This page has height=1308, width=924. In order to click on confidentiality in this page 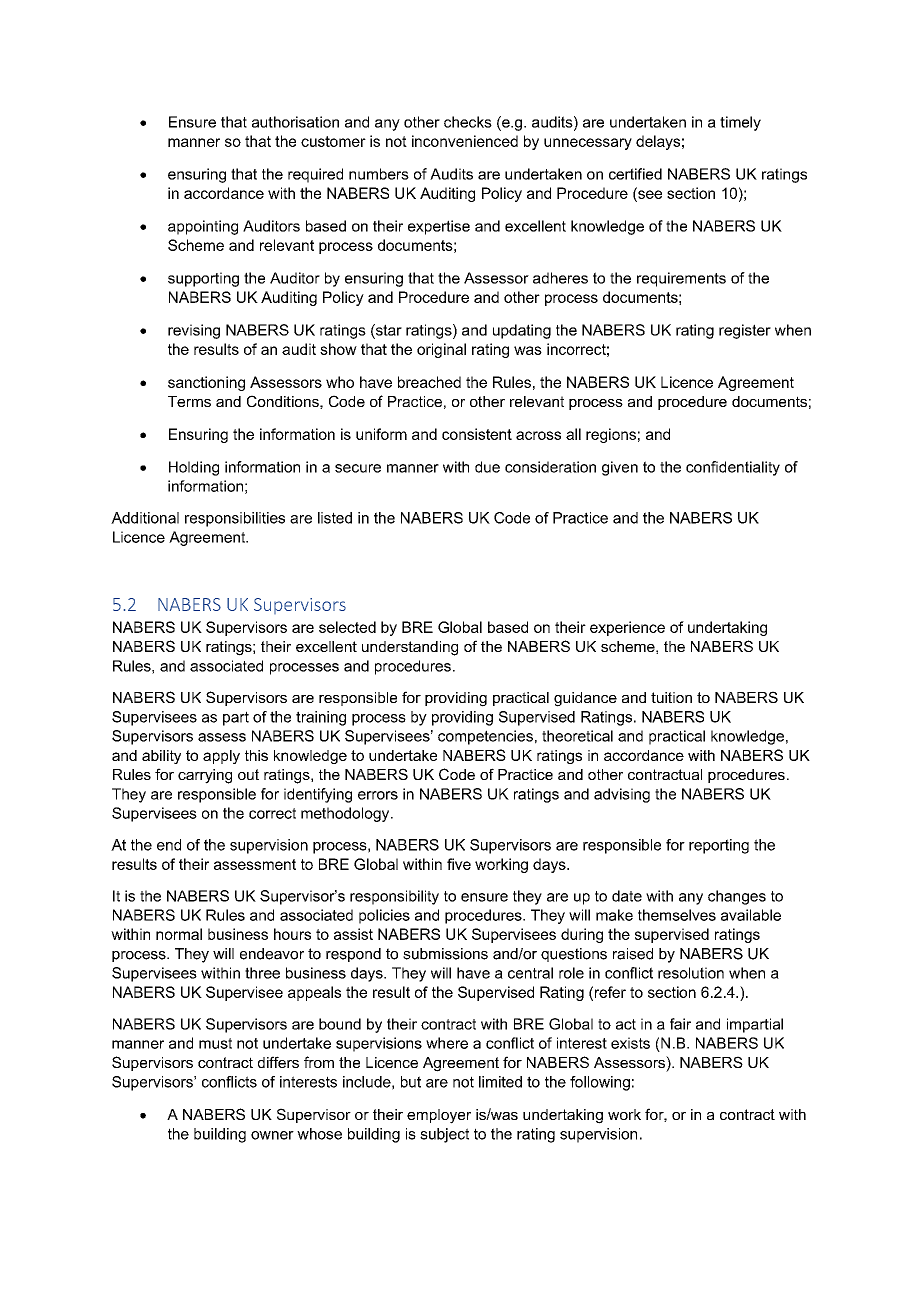, I will do `click(733, 468)`.
